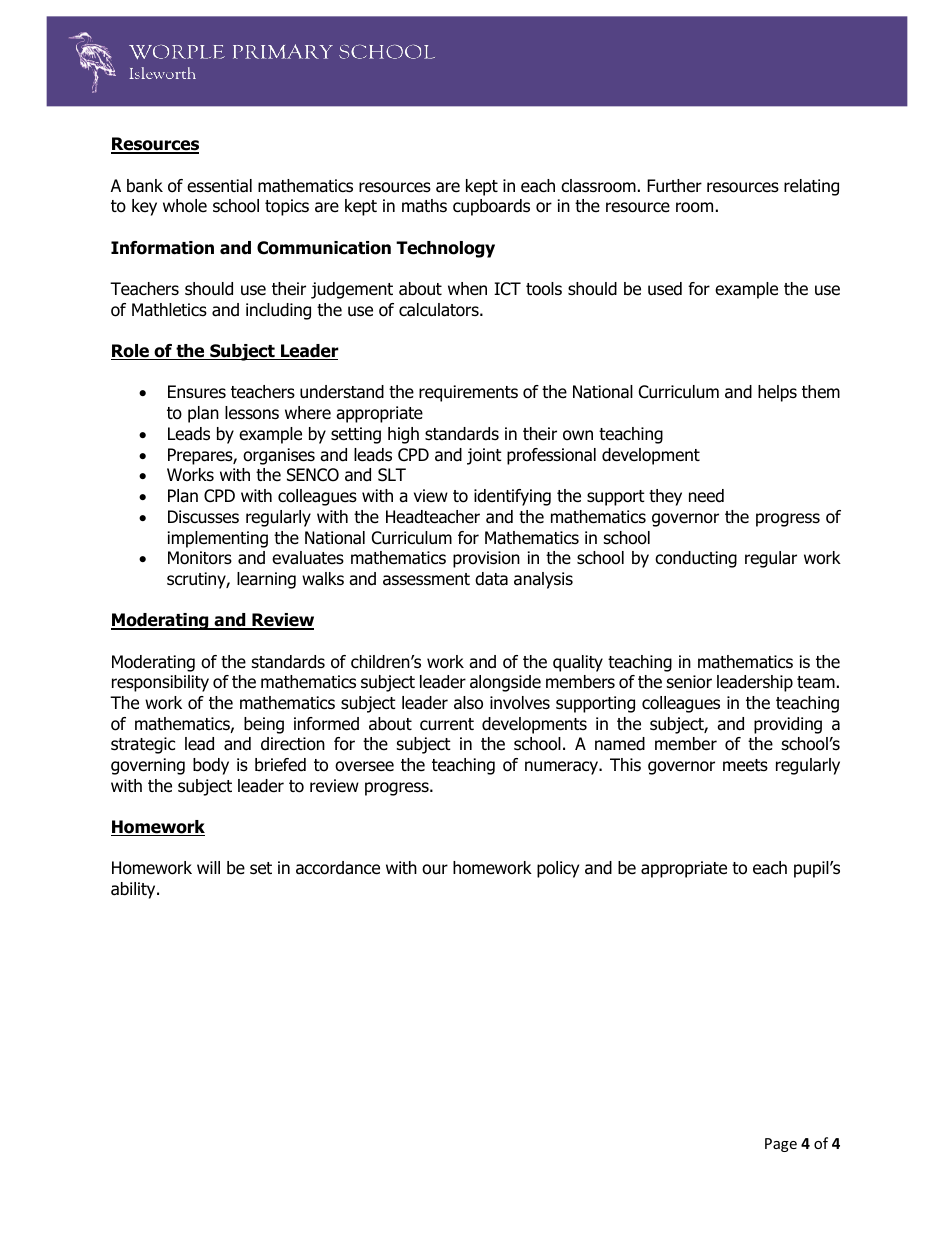  I want to click on policy, so click(558, 869).
